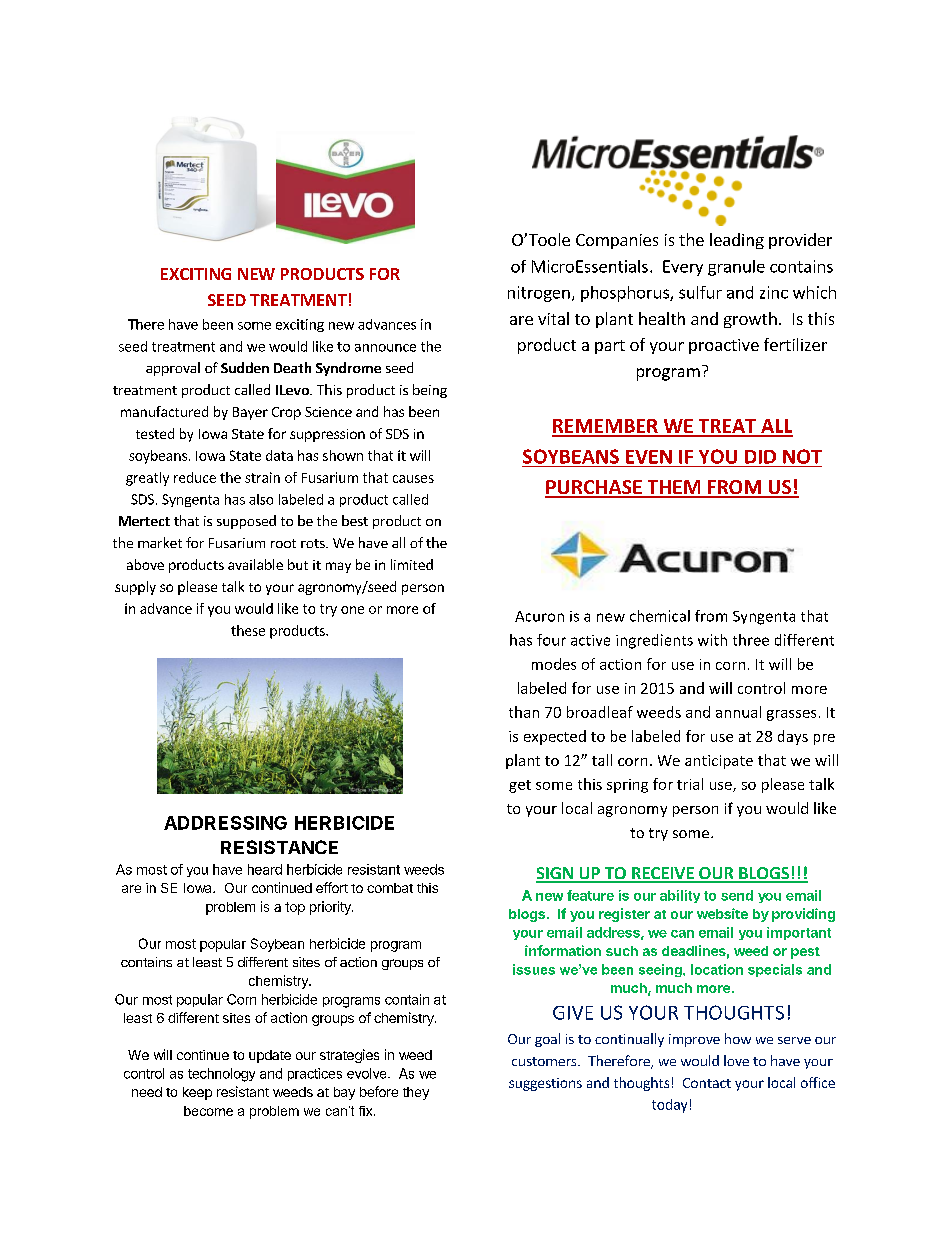  What do you see at coordinates (707, 1083) in the document?
I see `Contact` at bounding box center [707, 1083].
